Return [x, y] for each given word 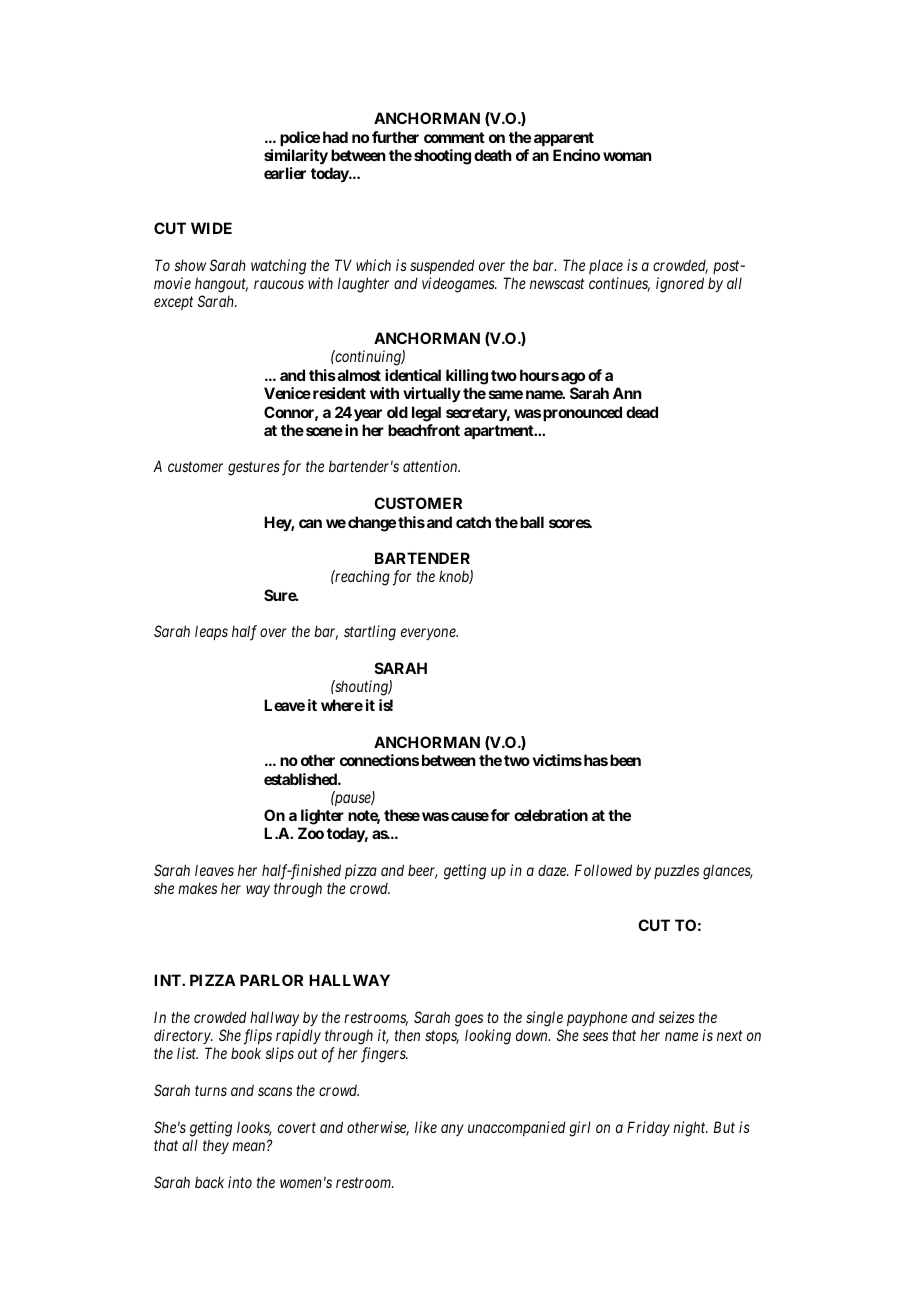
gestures [254, 469]
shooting [442, 157]
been [625, 760]
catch [473, 522]
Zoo [311, 833]
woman [627, 156]
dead [642, 412]
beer [423, 871]
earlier [285, 173]
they [216, 1146]
